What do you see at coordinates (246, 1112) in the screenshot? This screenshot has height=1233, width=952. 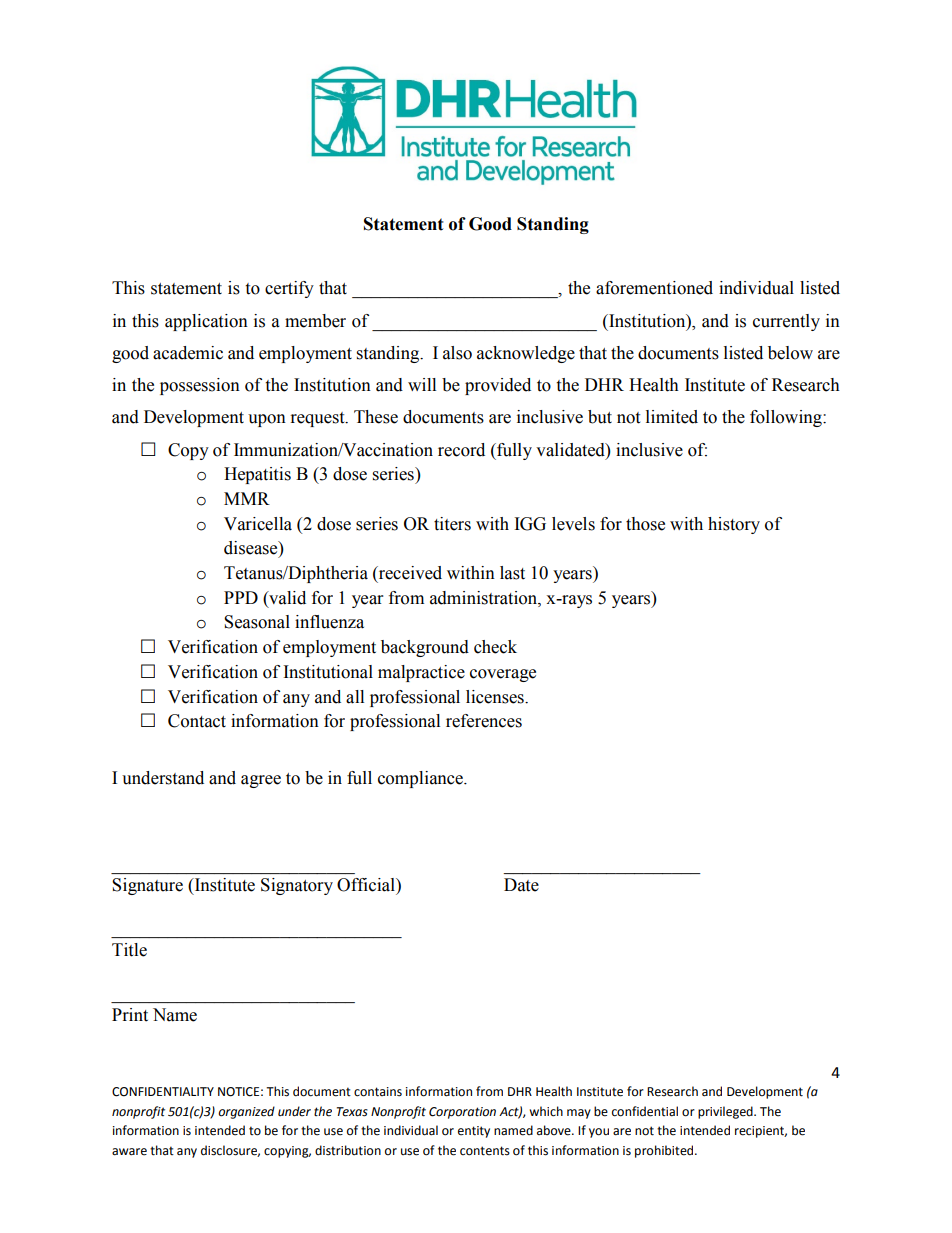 I see `organized` at bounding box center [246, 1112].
